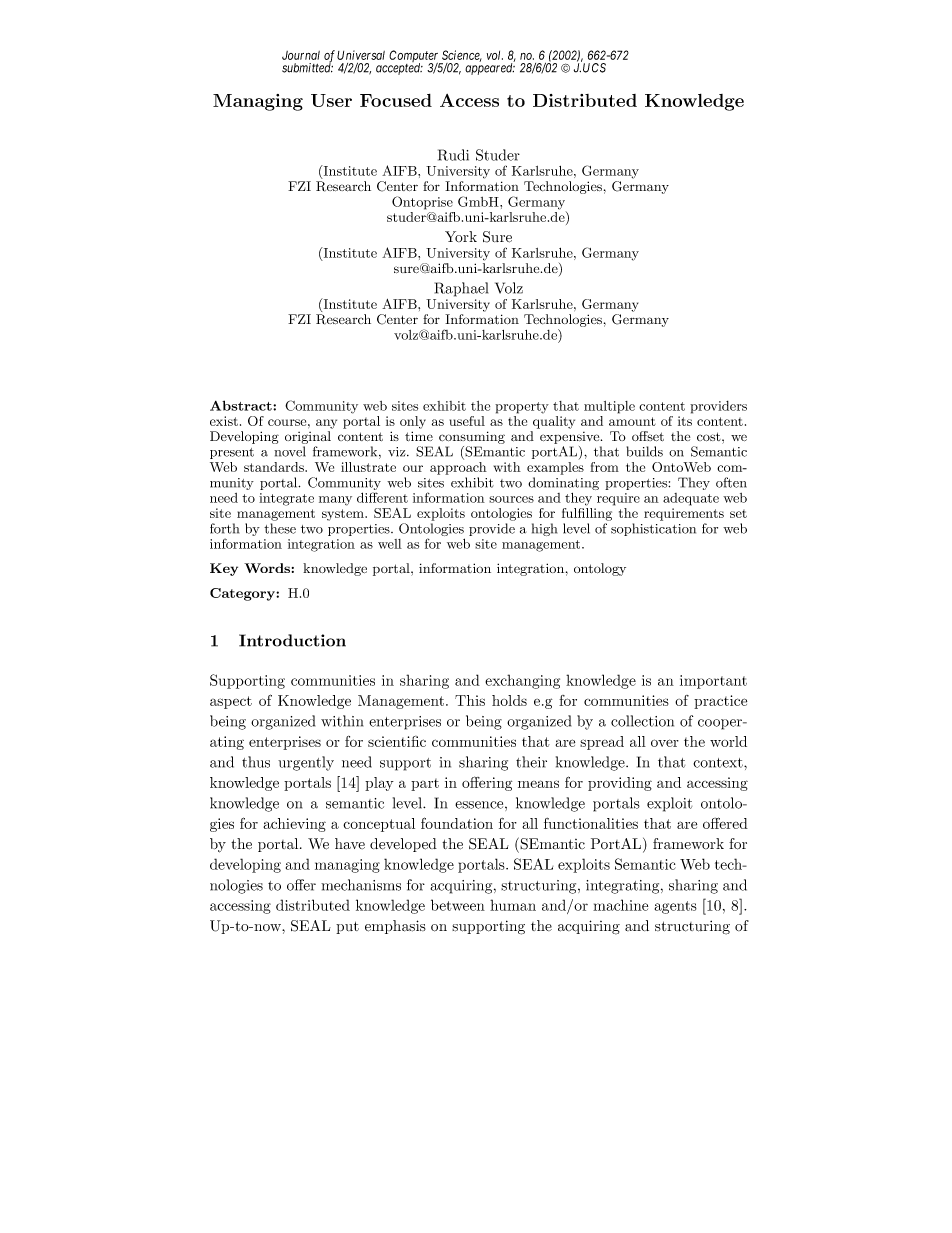 This document has width=952, height=1233. What do you see at coordinates (713, 682) in the document?
I see `important` at bounding box center [713, 682].
